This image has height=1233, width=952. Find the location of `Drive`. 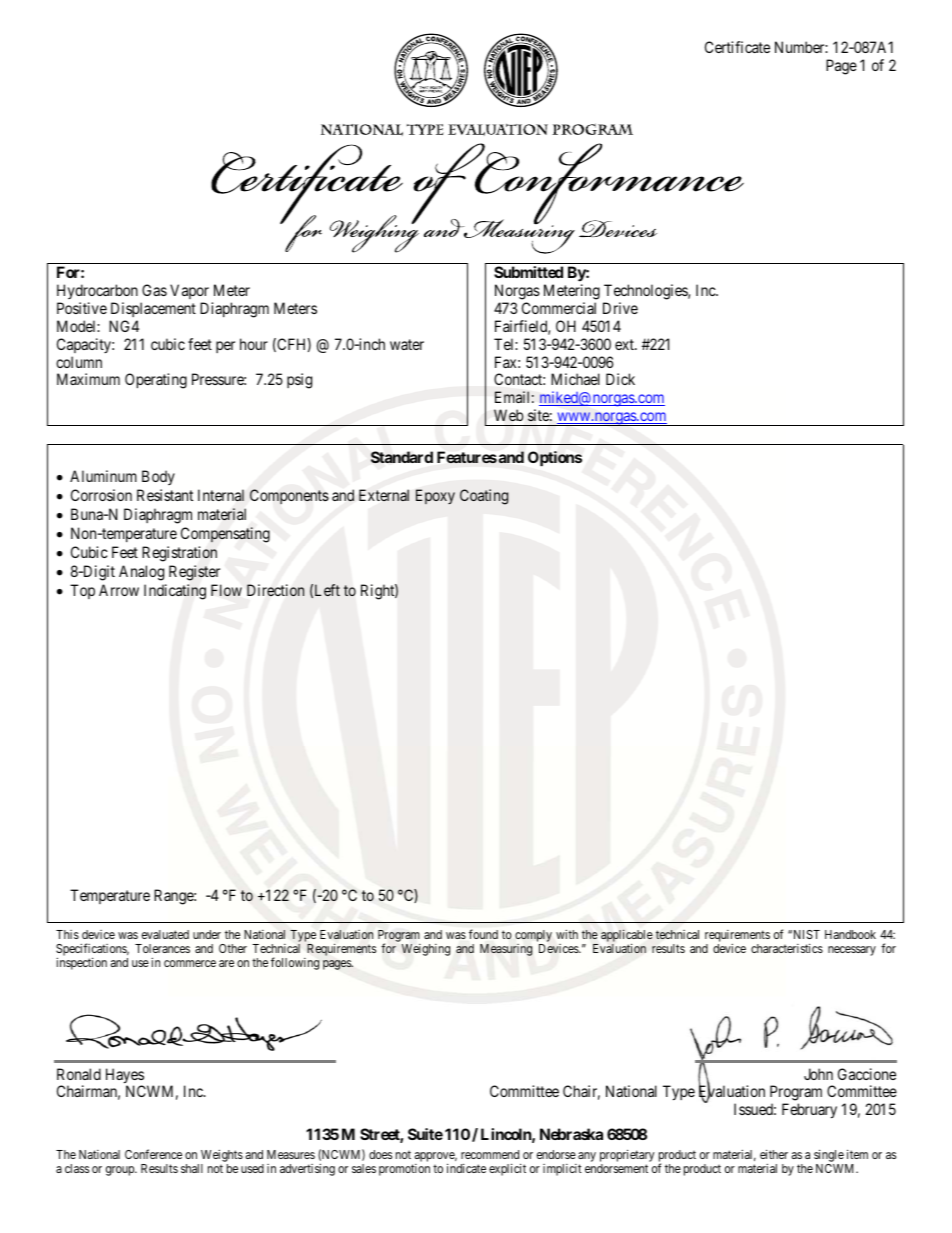

Drive is located at coordinates (620, 308).
